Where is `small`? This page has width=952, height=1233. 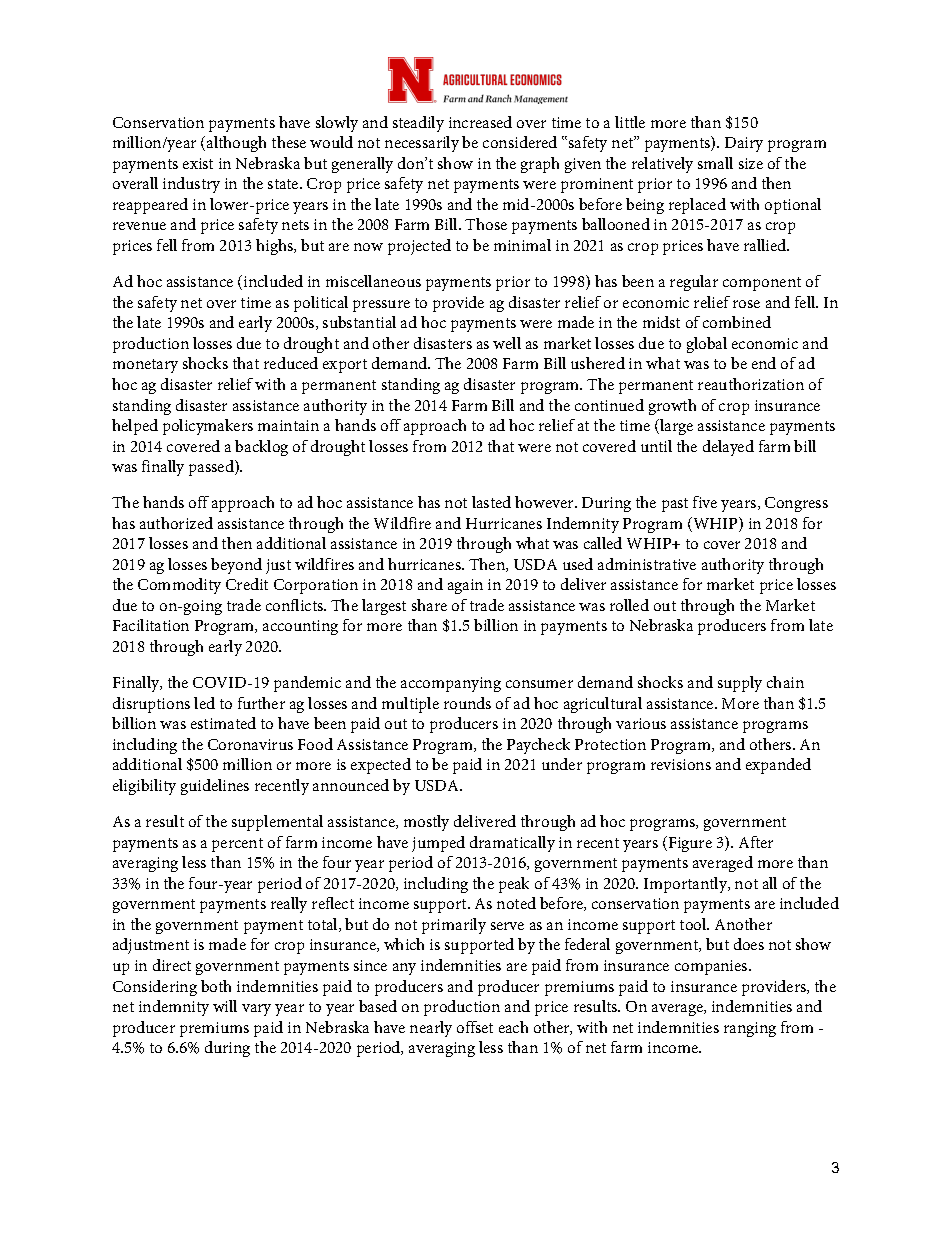
small is located at coordinates (715, 163).
